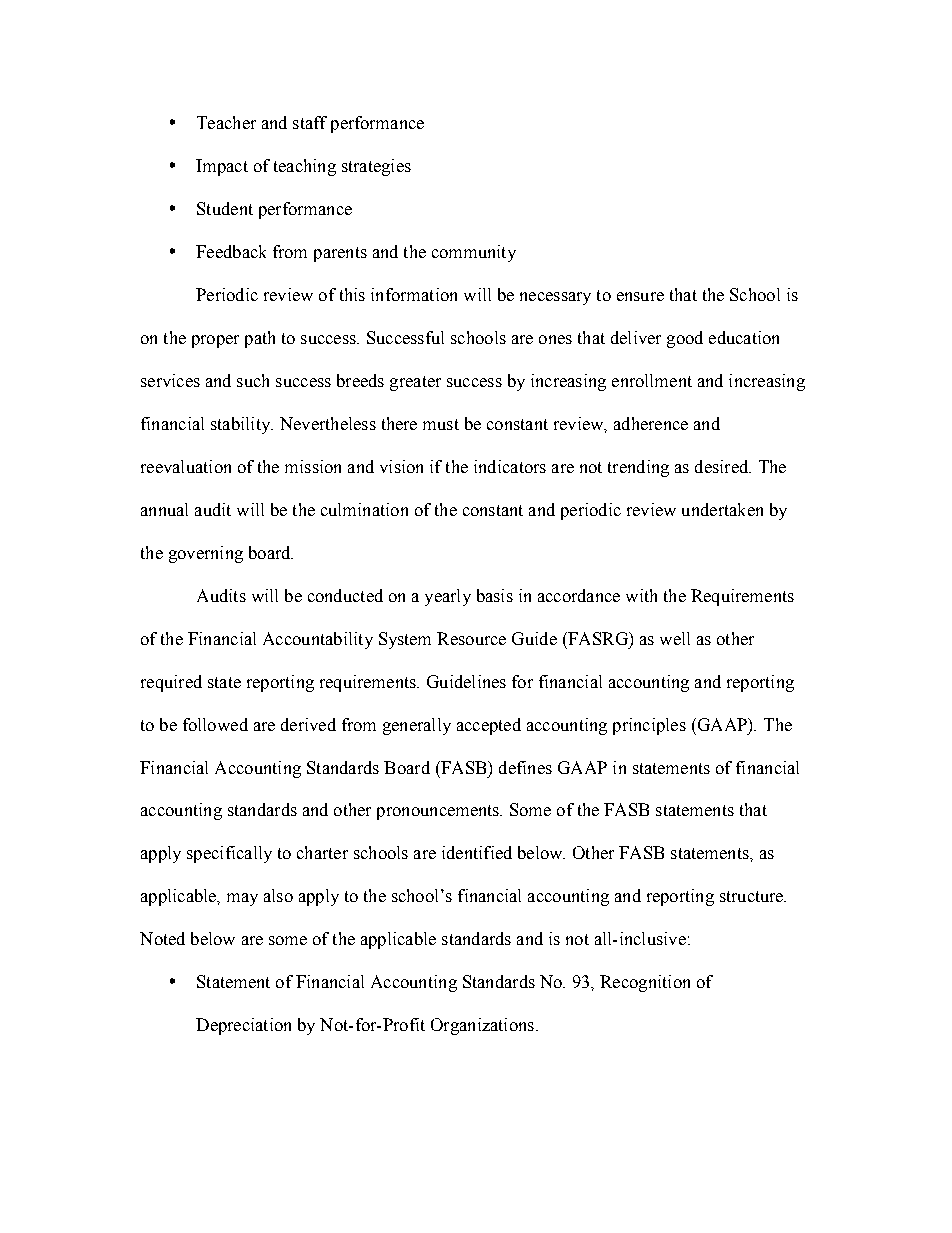 The width and height of the screenshot is (952, 1233). I want to click on Organizations, so click(482, 1026).
